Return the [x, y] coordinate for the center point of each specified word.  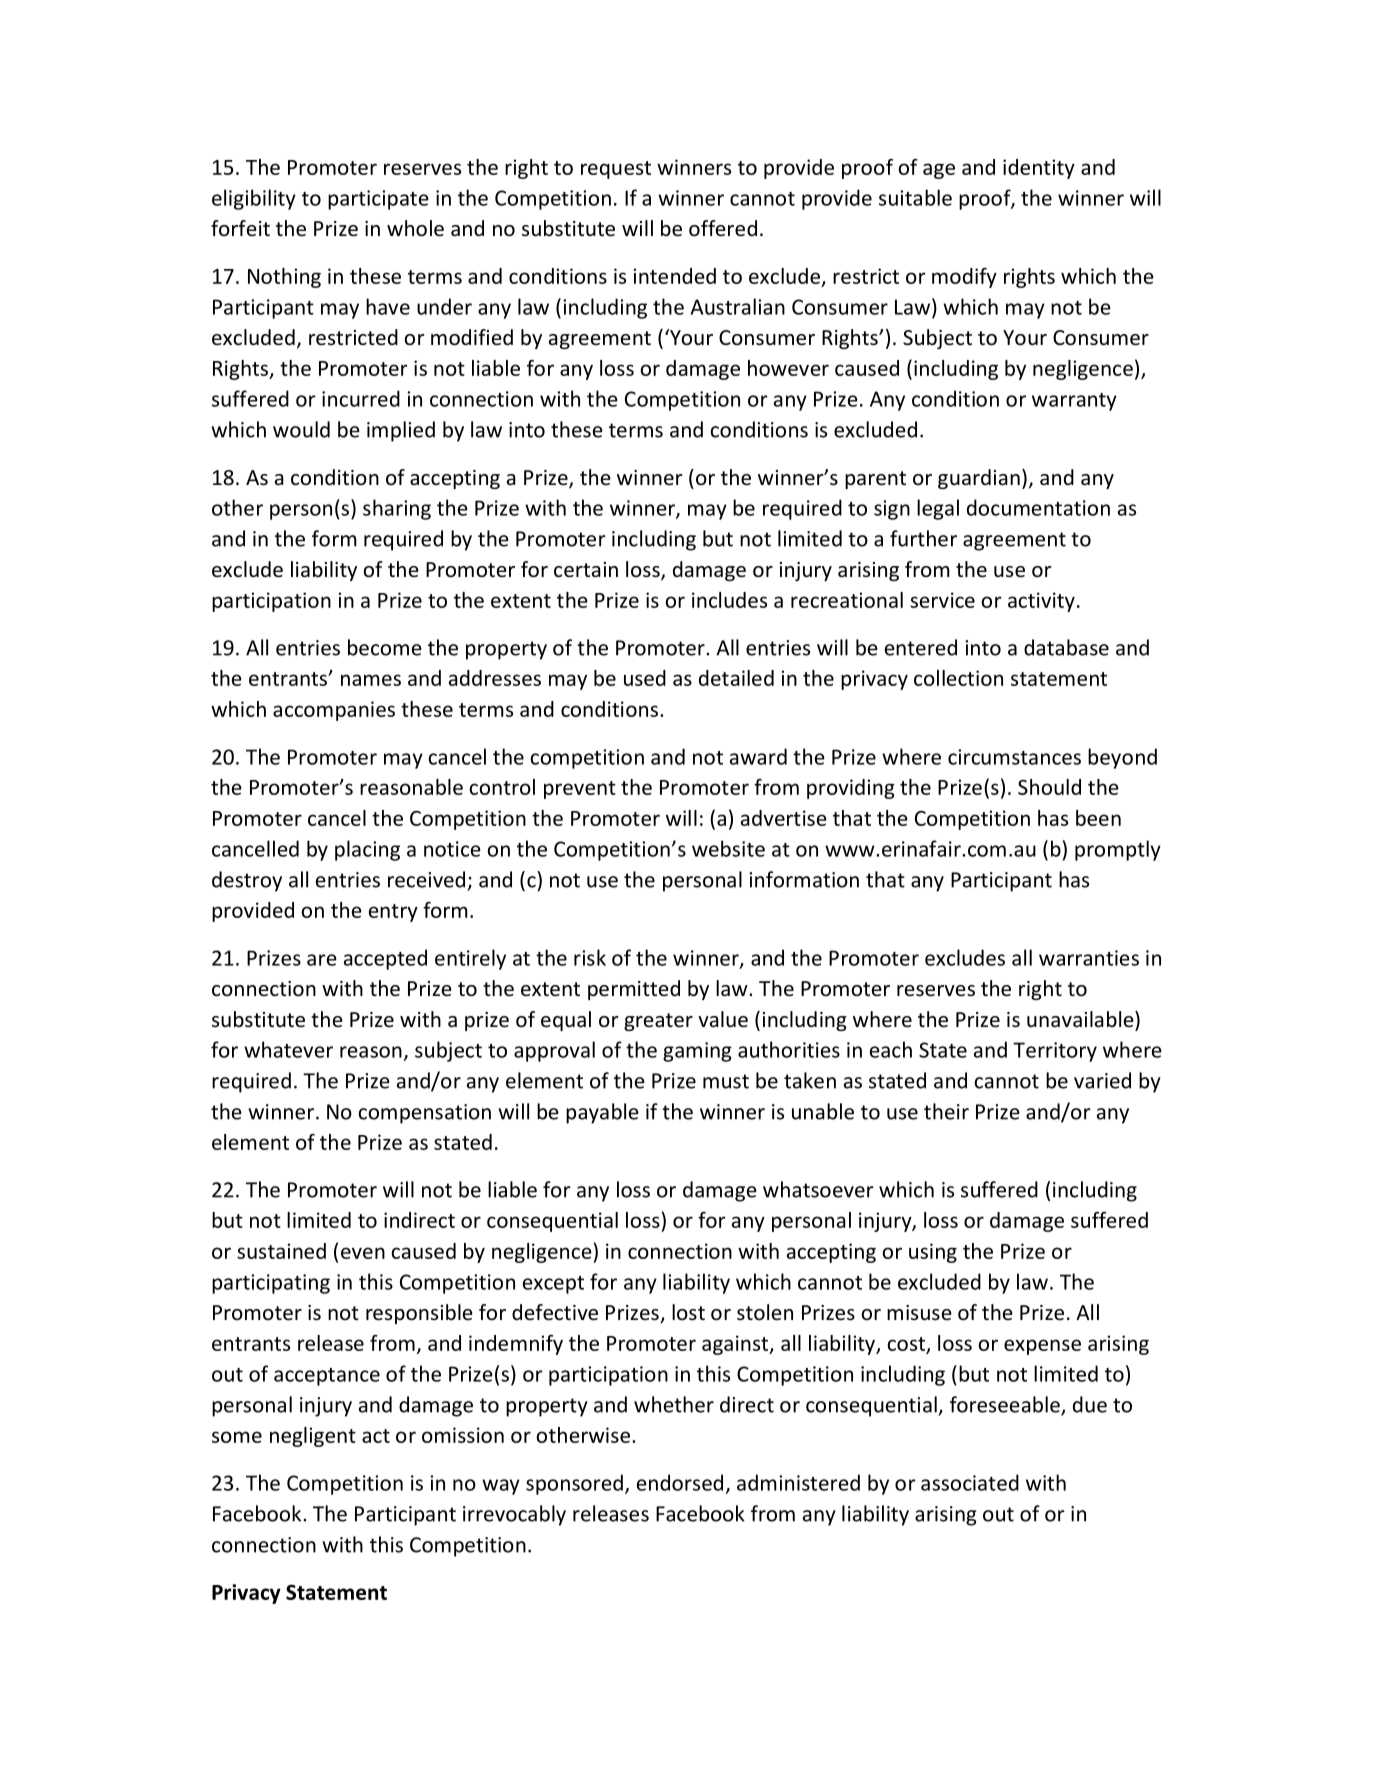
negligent [313, 1437]
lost [688, 1312]
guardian [979, 479]
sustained [281, 1251]
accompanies [334, 711]
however [788, 368]
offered [723, 228]
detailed [736, 678]
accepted [385, 959]
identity [1039, 169]
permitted [634, 990]
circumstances [1014, 757]
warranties [1089, 958]
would [301, 429]
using [933, 1253]
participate [378, 200]
